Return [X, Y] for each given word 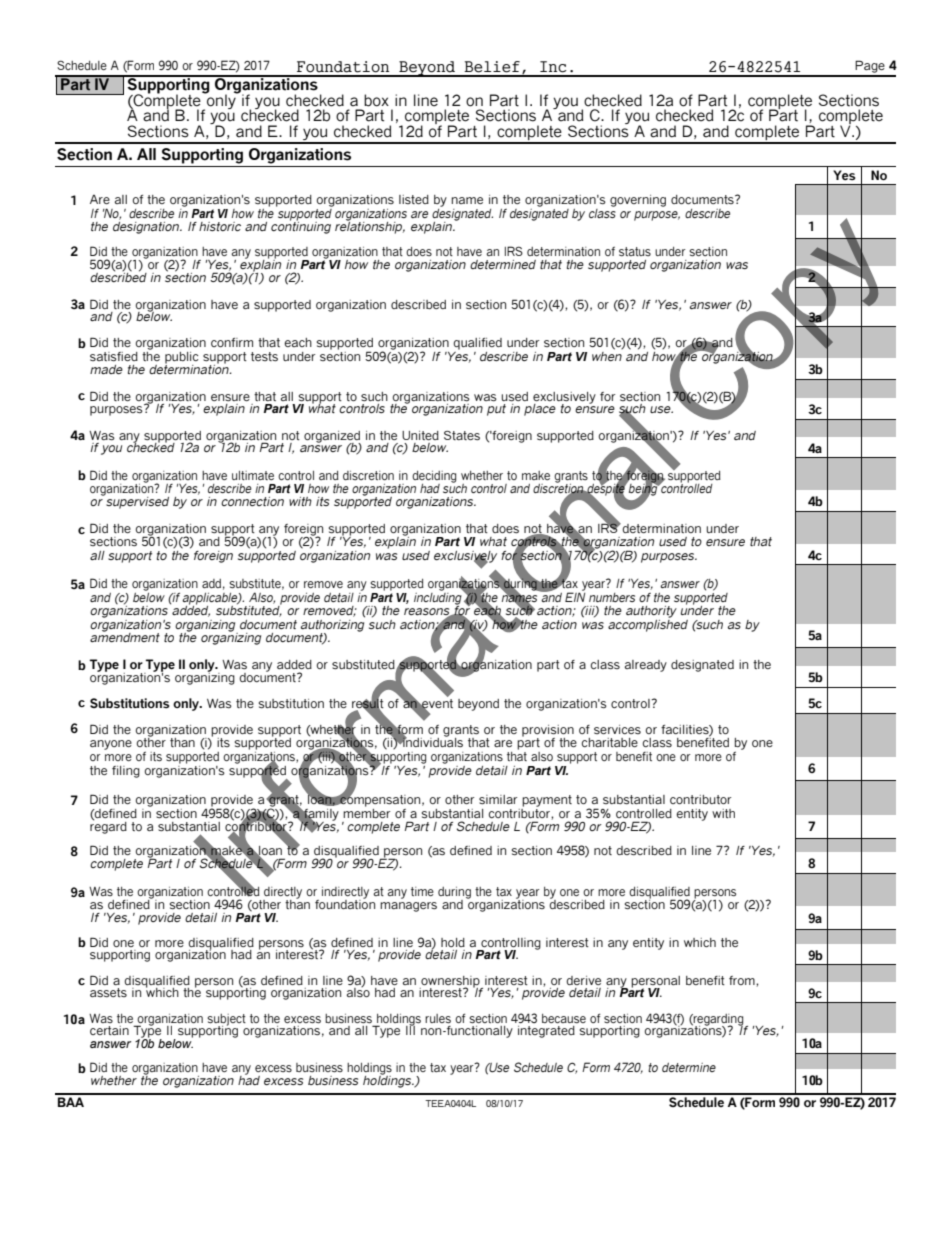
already [646, 666]
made [106, 369]
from [743, 981]
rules [438, 1019]
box [376, 100]
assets [108, 993]
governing [638, 201]
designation [147, 226]
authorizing [333, 625]
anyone [111, 745]
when [607, 355]
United [420, 435]
